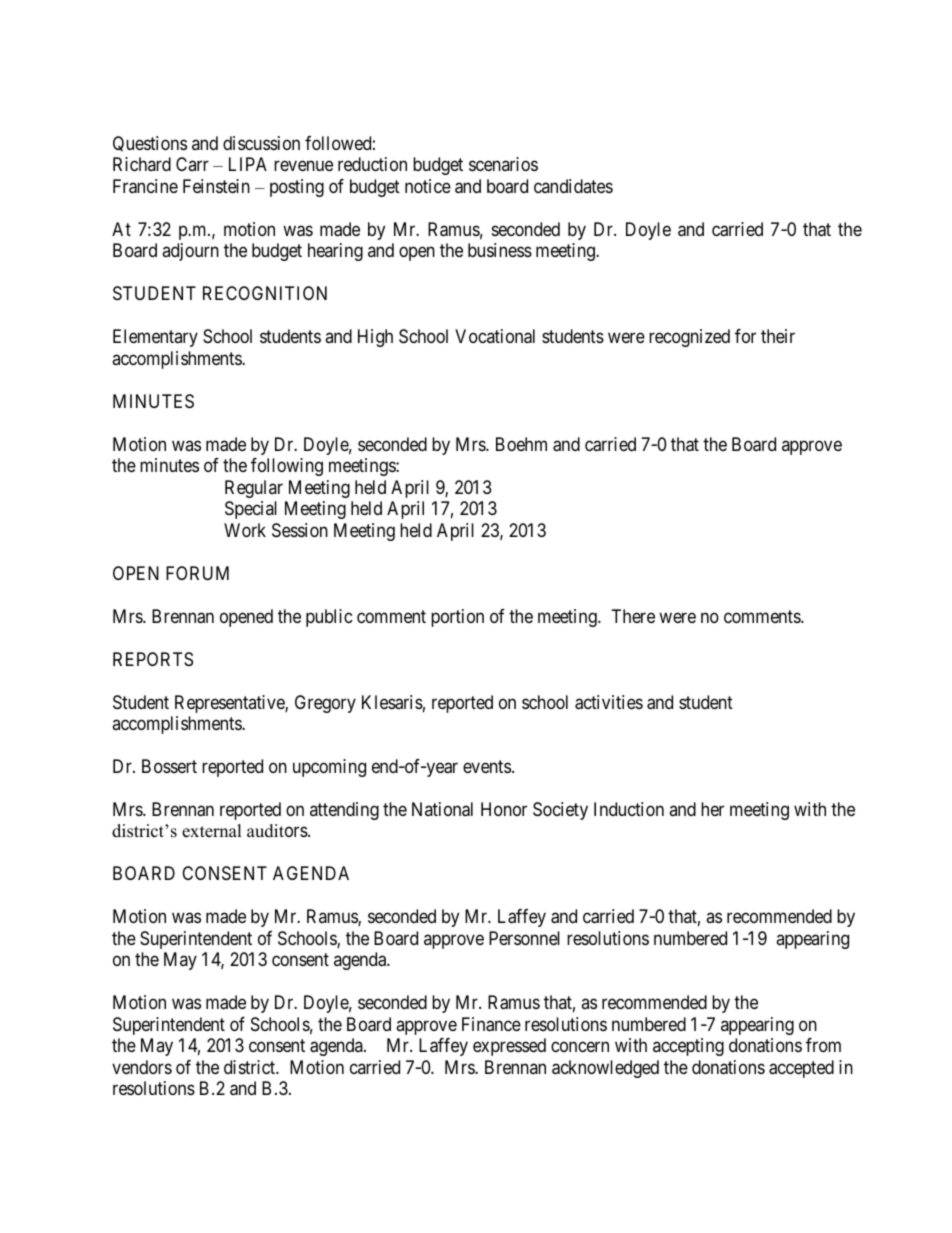 The height and width of the screenshot is (1233, 952). I want to click on upcoming, so click(329, 768).
